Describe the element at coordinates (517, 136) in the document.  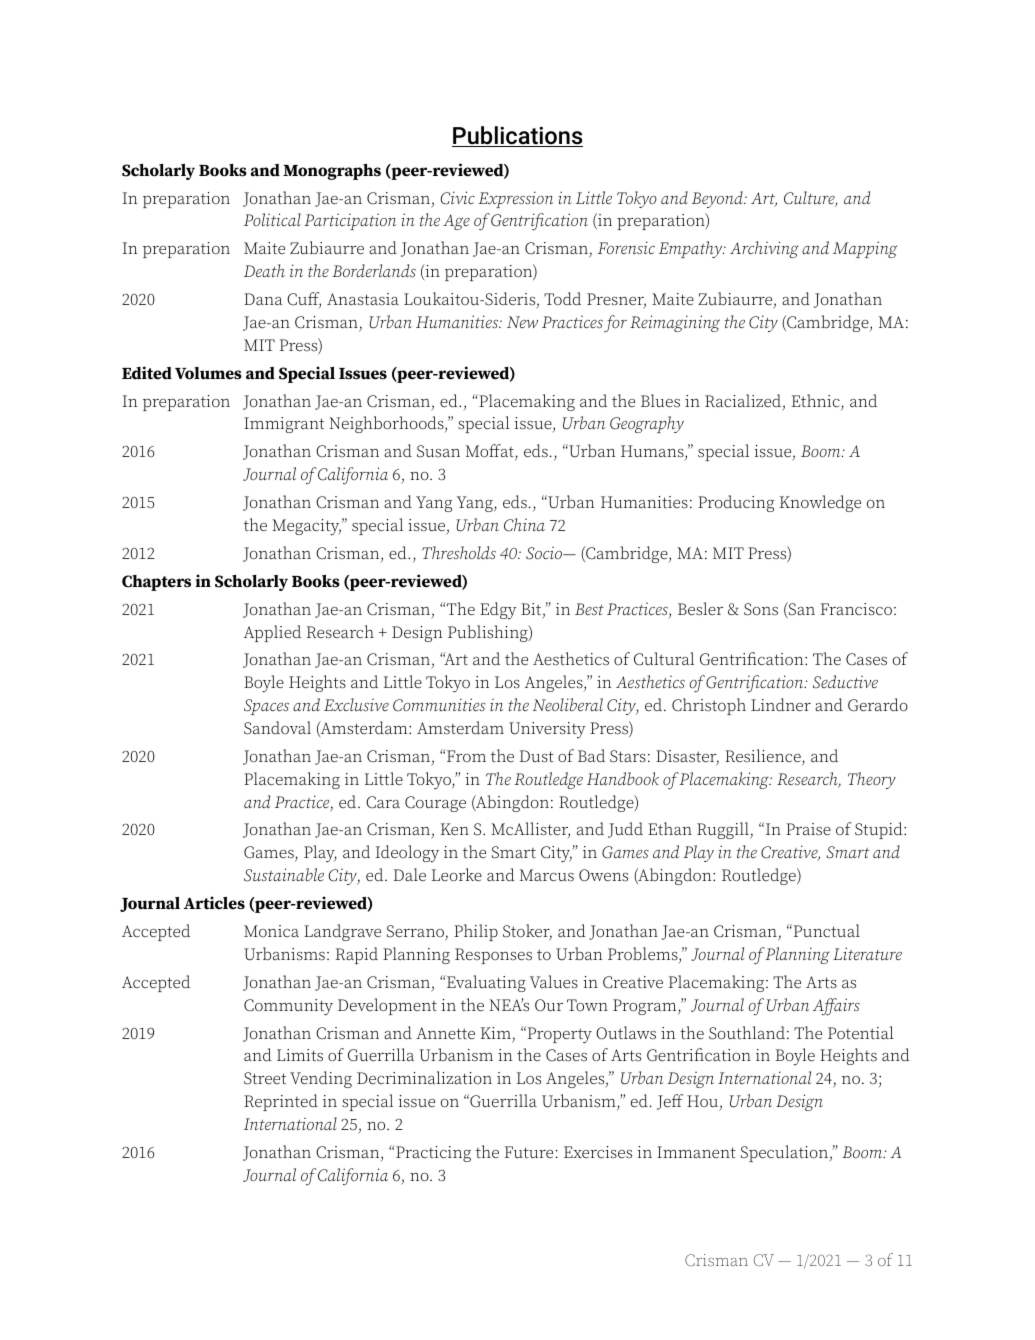
I see `Publications` at that location.
